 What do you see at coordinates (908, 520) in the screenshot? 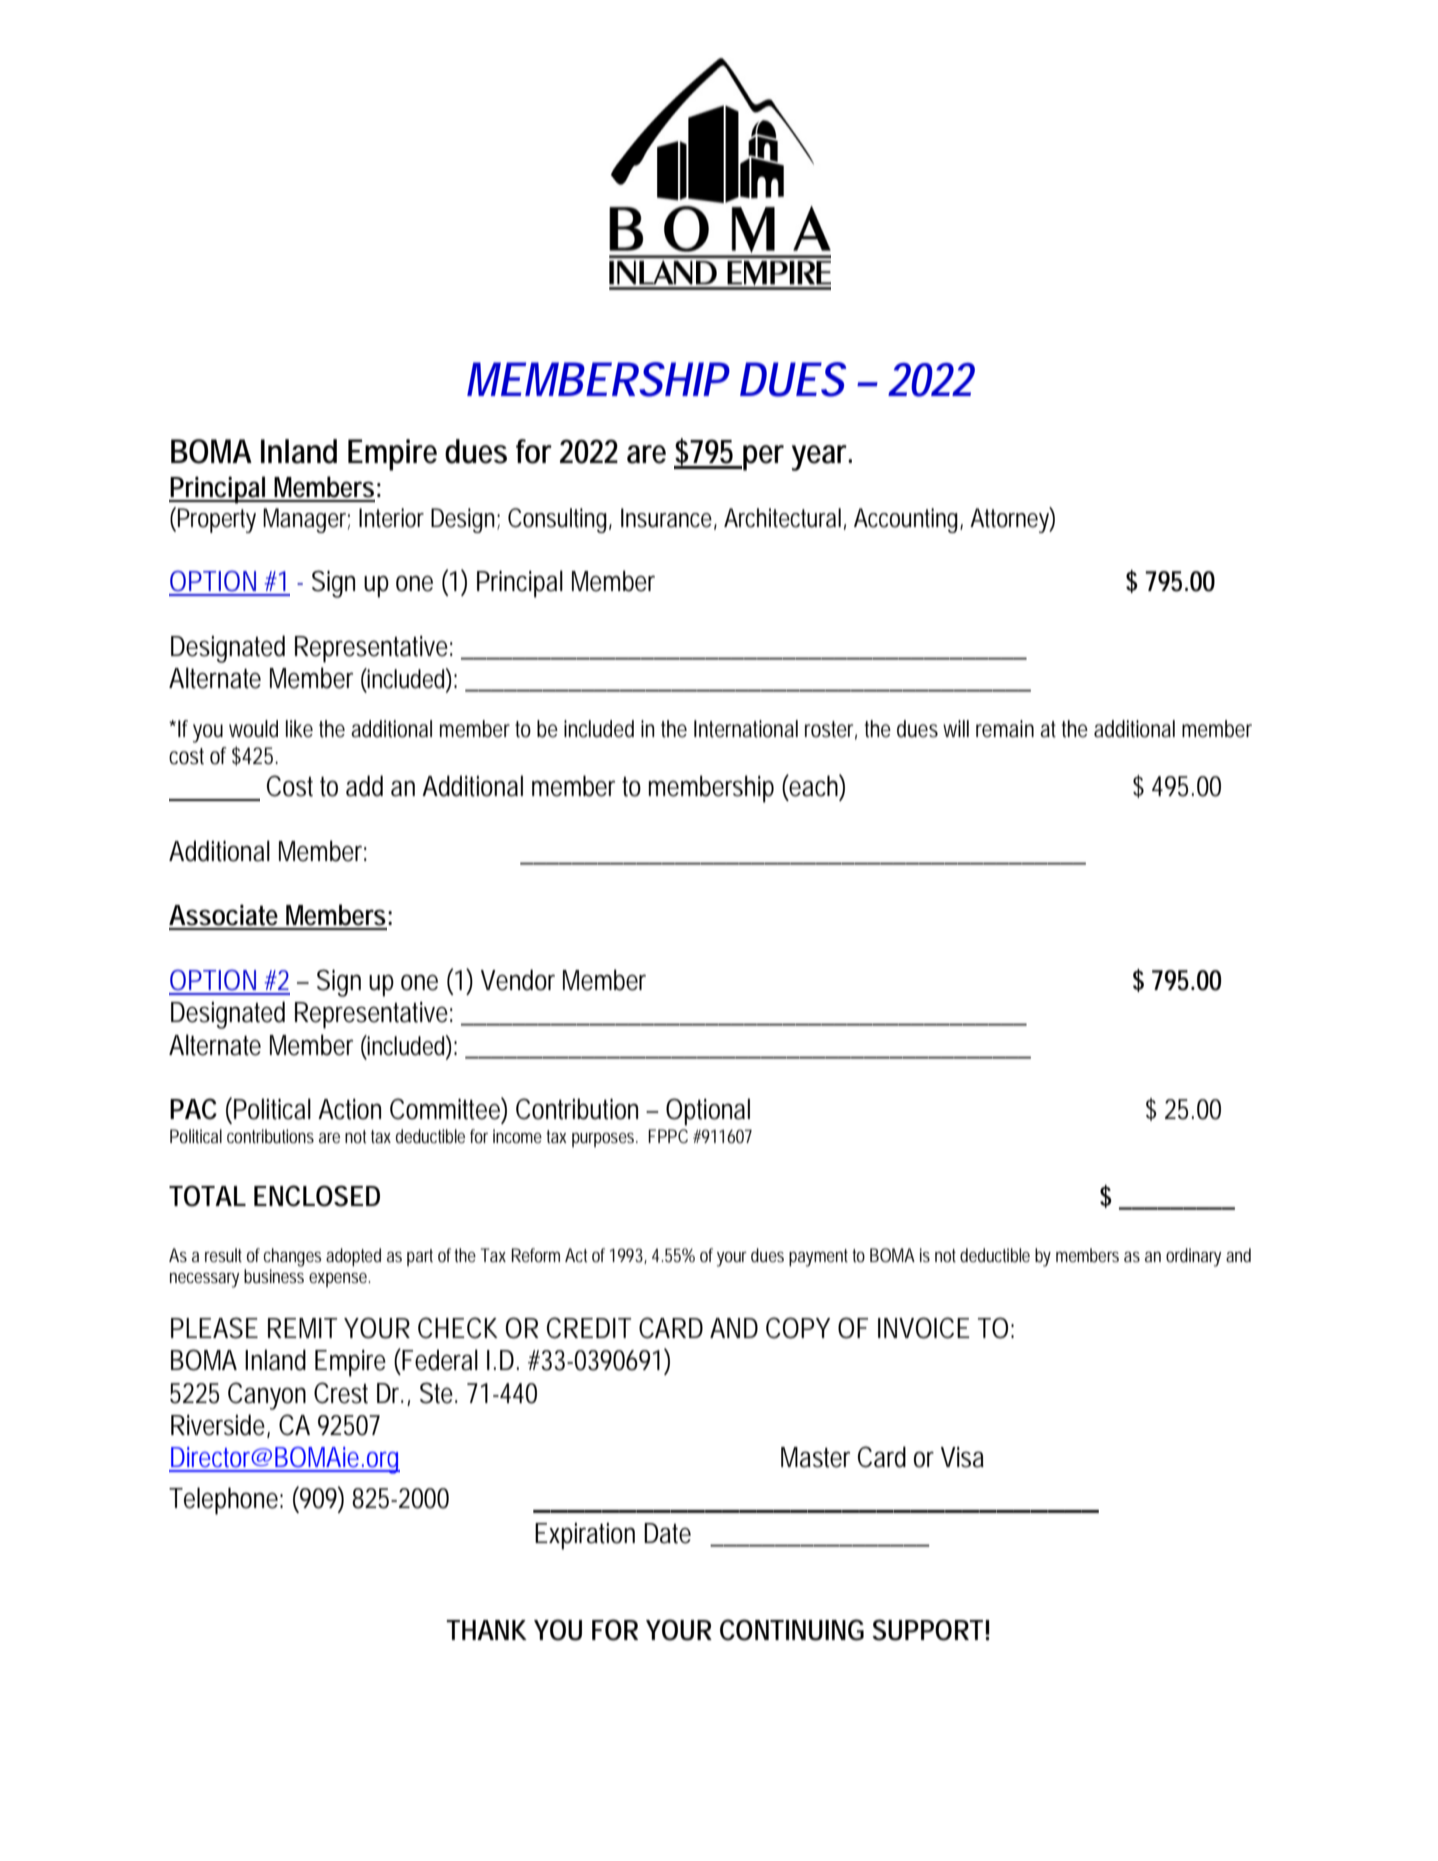
I see `Accounting` at bounding box center [908, 520].
